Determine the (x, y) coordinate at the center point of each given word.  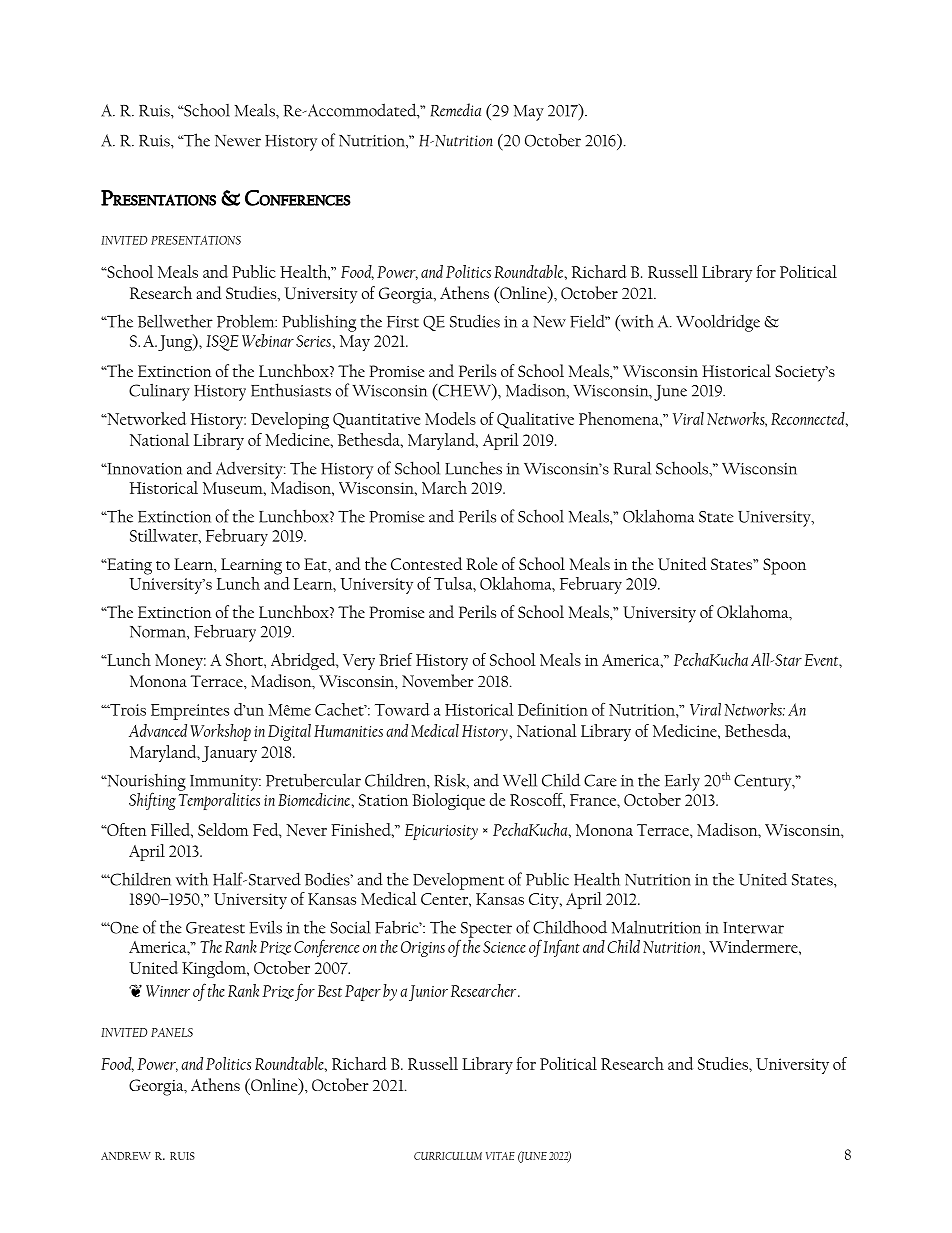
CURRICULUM (448, 1156)
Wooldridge (718, 323)
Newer (238, 141)
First (403, 322)
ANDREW (126, 1156)
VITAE (500, 1156)
